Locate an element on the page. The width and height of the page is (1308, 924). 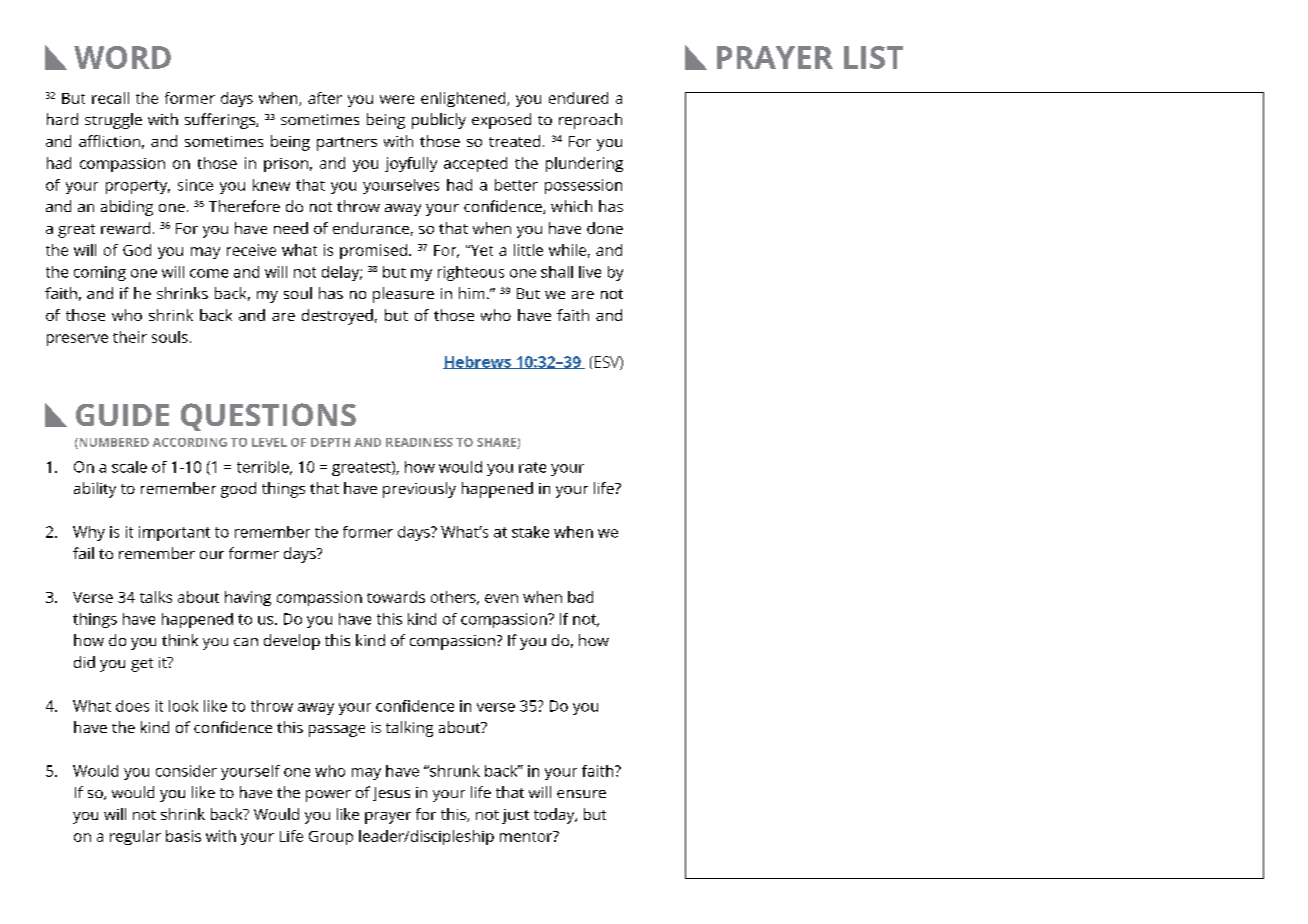
ACCORDING is located at coordinates (190, 442).
